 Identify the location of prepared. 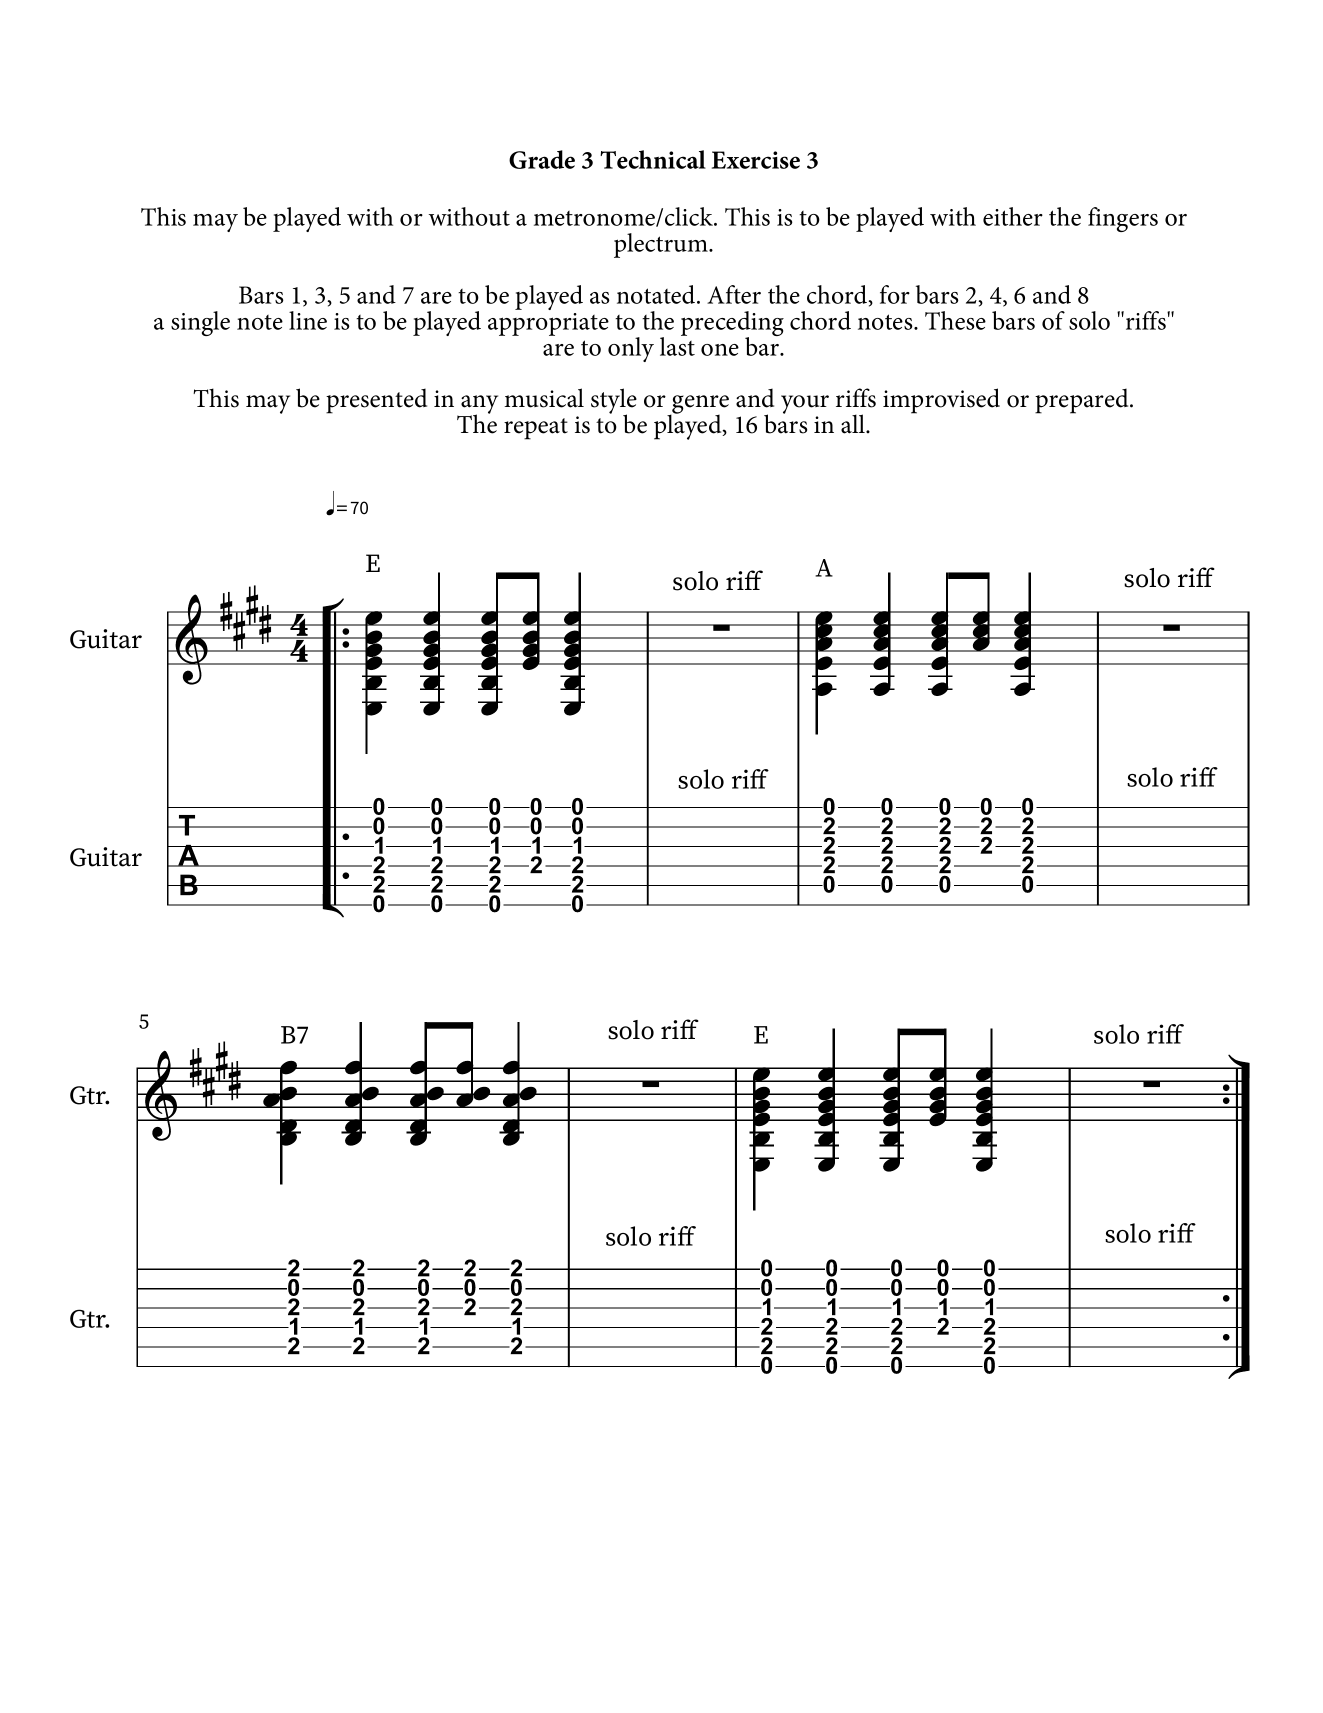
(1083, 401).
